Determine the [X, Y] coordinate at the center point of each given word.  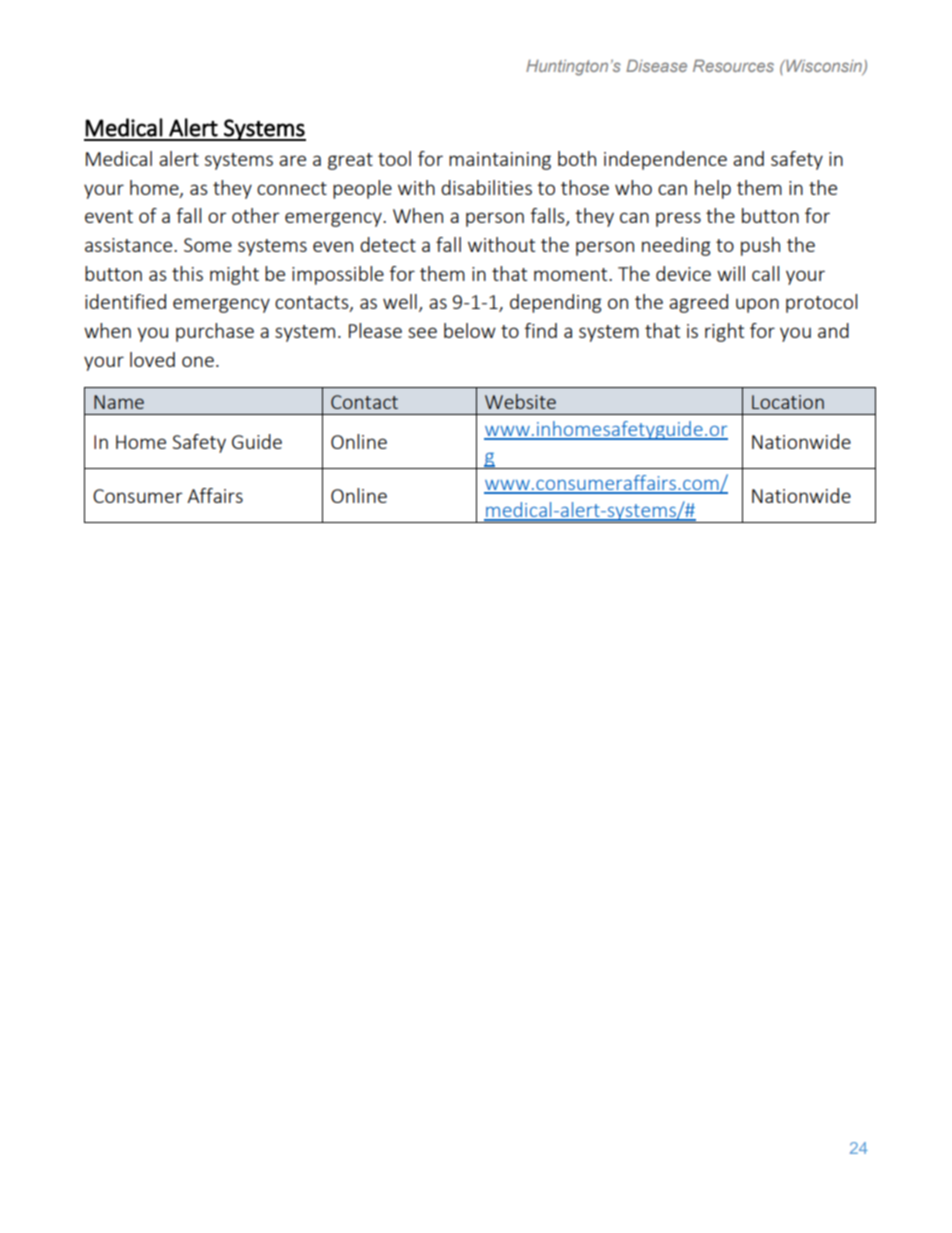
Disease [656, 65]
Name [119, 402]
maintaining [500, 161]
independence [665, 160]
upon [757, 305]
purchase [215, 332]
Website [520, 401]
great [350, 161]
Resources [733, 65]
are [292, 160]
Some [208, 245]
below [470, 330]
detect [388, 244]
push [760, 246]
